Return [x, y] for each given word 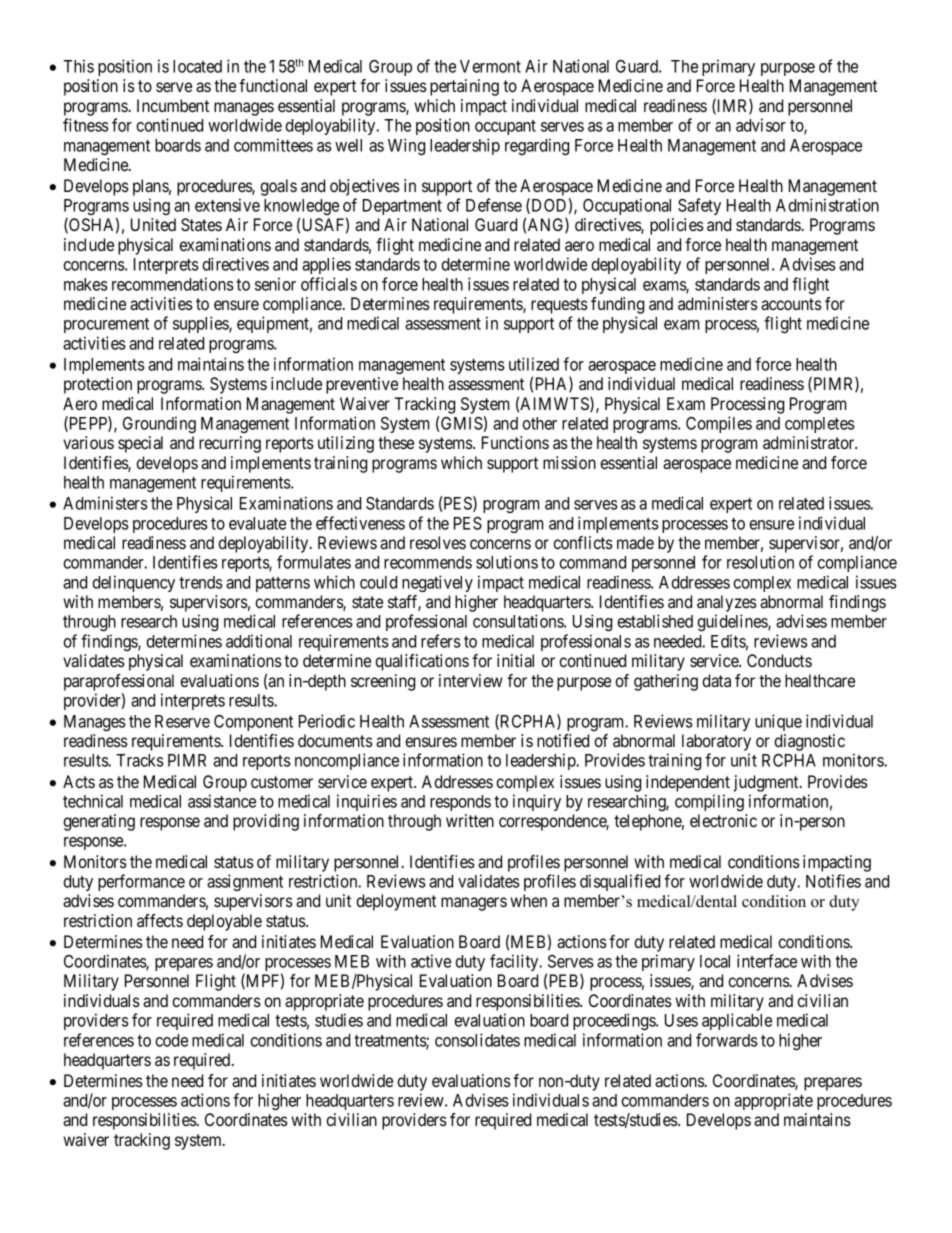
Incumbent [173, 105]
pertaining [464, 87]
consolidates [477, 1040]
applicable [737, 1021]
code [171, 1040]
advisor [761, 125]
